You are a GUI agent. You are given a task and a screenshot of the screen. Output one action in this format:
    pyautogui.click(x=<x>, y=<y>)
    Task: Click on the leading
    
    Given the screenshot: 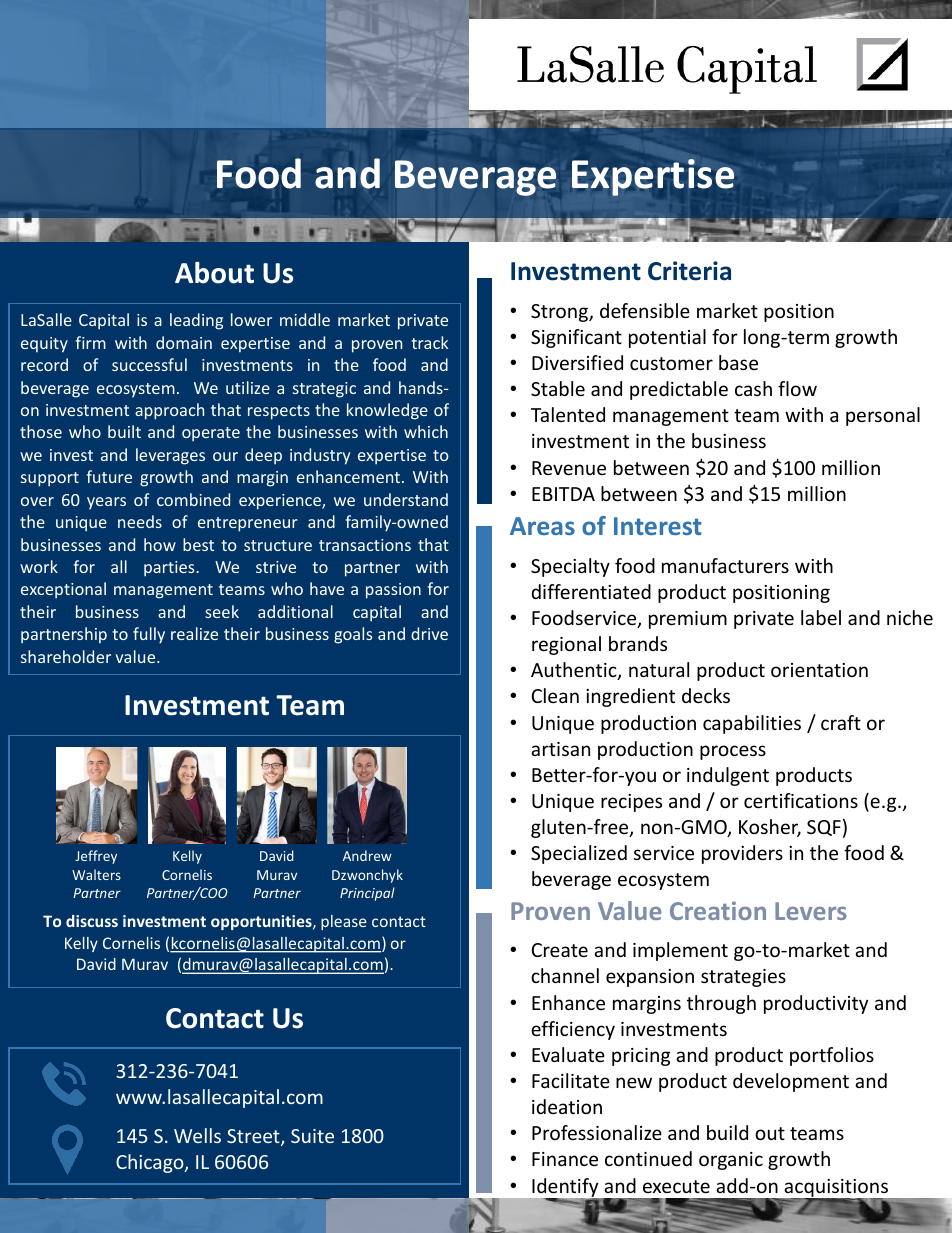 What is the action you would take?
    pyautogui.click(x=196, y=321)
